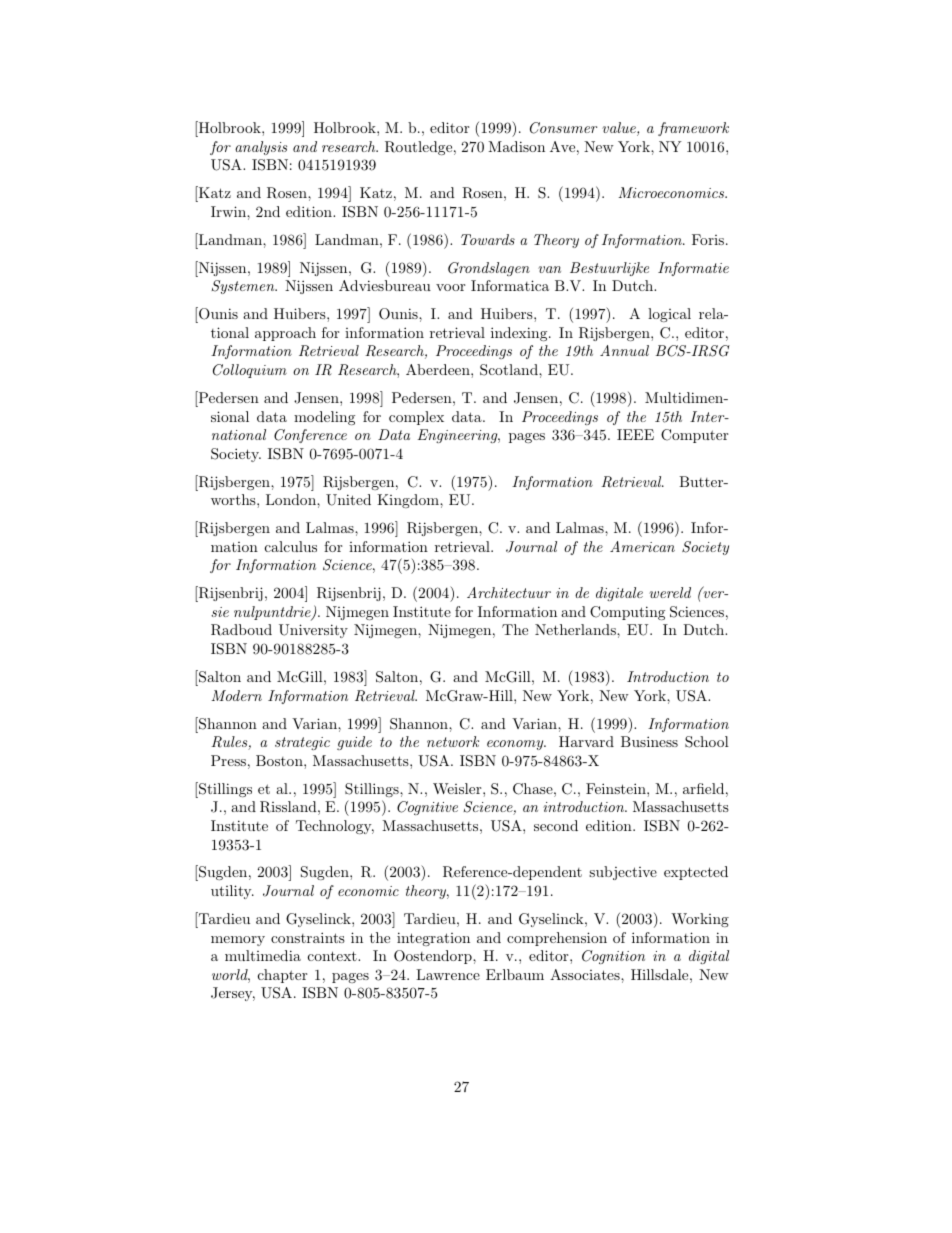 This page has height=1233, width=952. Describe the element at coordinates (516, 146) in the page. I see `Madison` at that location.
